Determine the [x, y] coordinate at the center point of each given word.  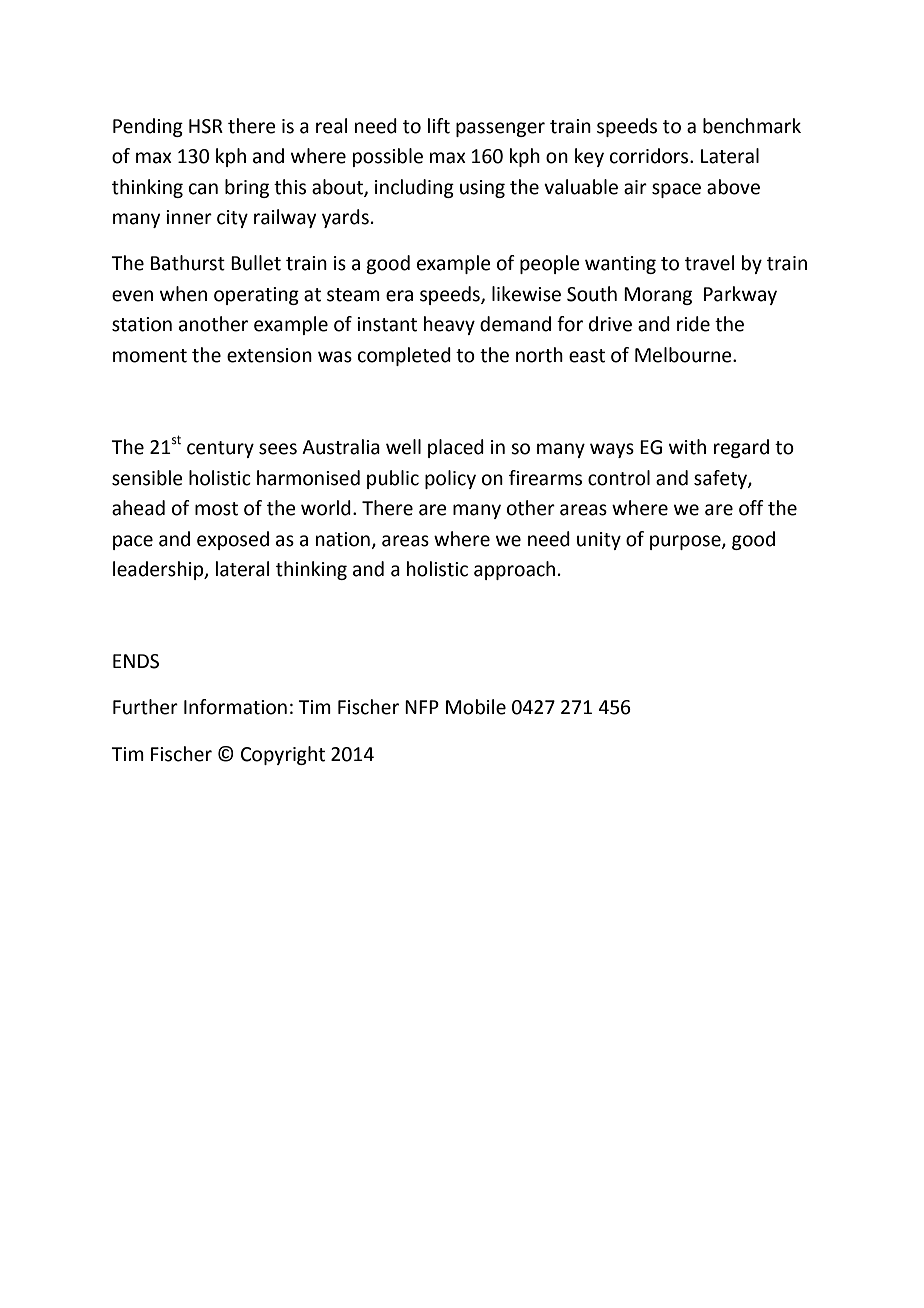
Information [235, 707]
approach [514, 570]
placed [456, 448]
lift [439, 126]
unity [599, 541]
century [220, 449]
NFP [422, 707]
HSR [206, 126]
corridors [650, 156]
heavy [449, 325]
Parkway [740, 295]
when [183, 294]
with [687, 447]
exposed [233, 540]
